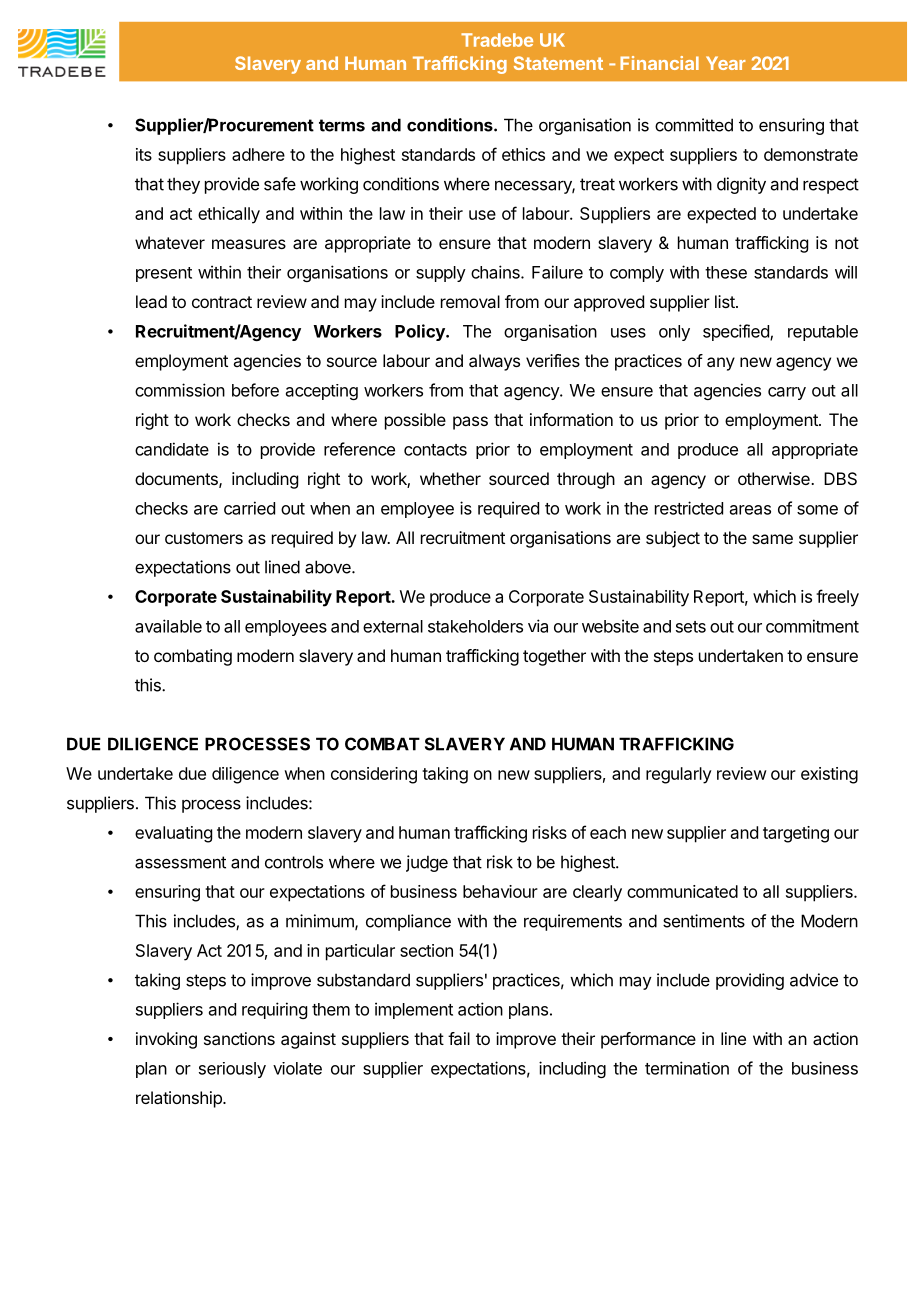  I want to click on implement, so click(414, 1010).
